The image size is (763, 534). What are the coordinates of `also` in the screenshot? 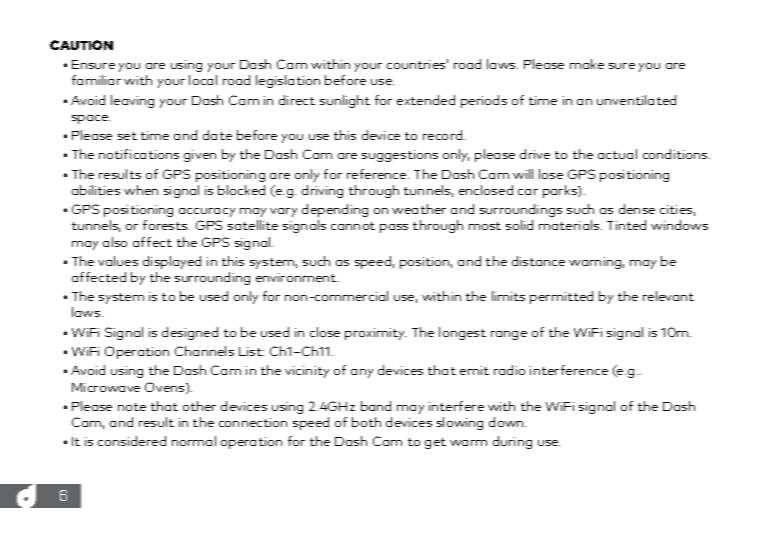 It's located at (115, 242).
